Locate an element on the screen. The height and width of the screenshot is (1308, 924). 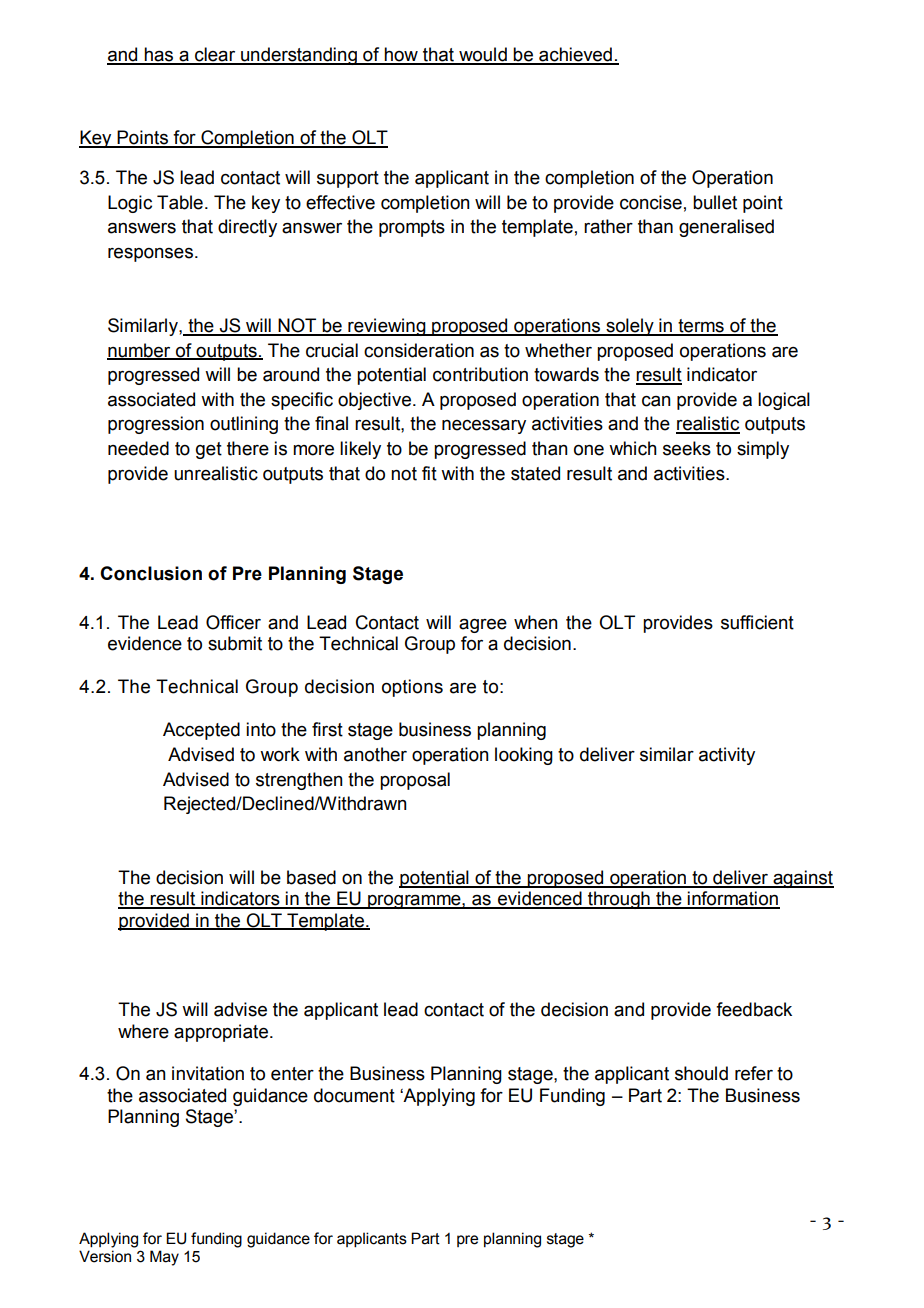
number is located at coordinates (140, 351).
